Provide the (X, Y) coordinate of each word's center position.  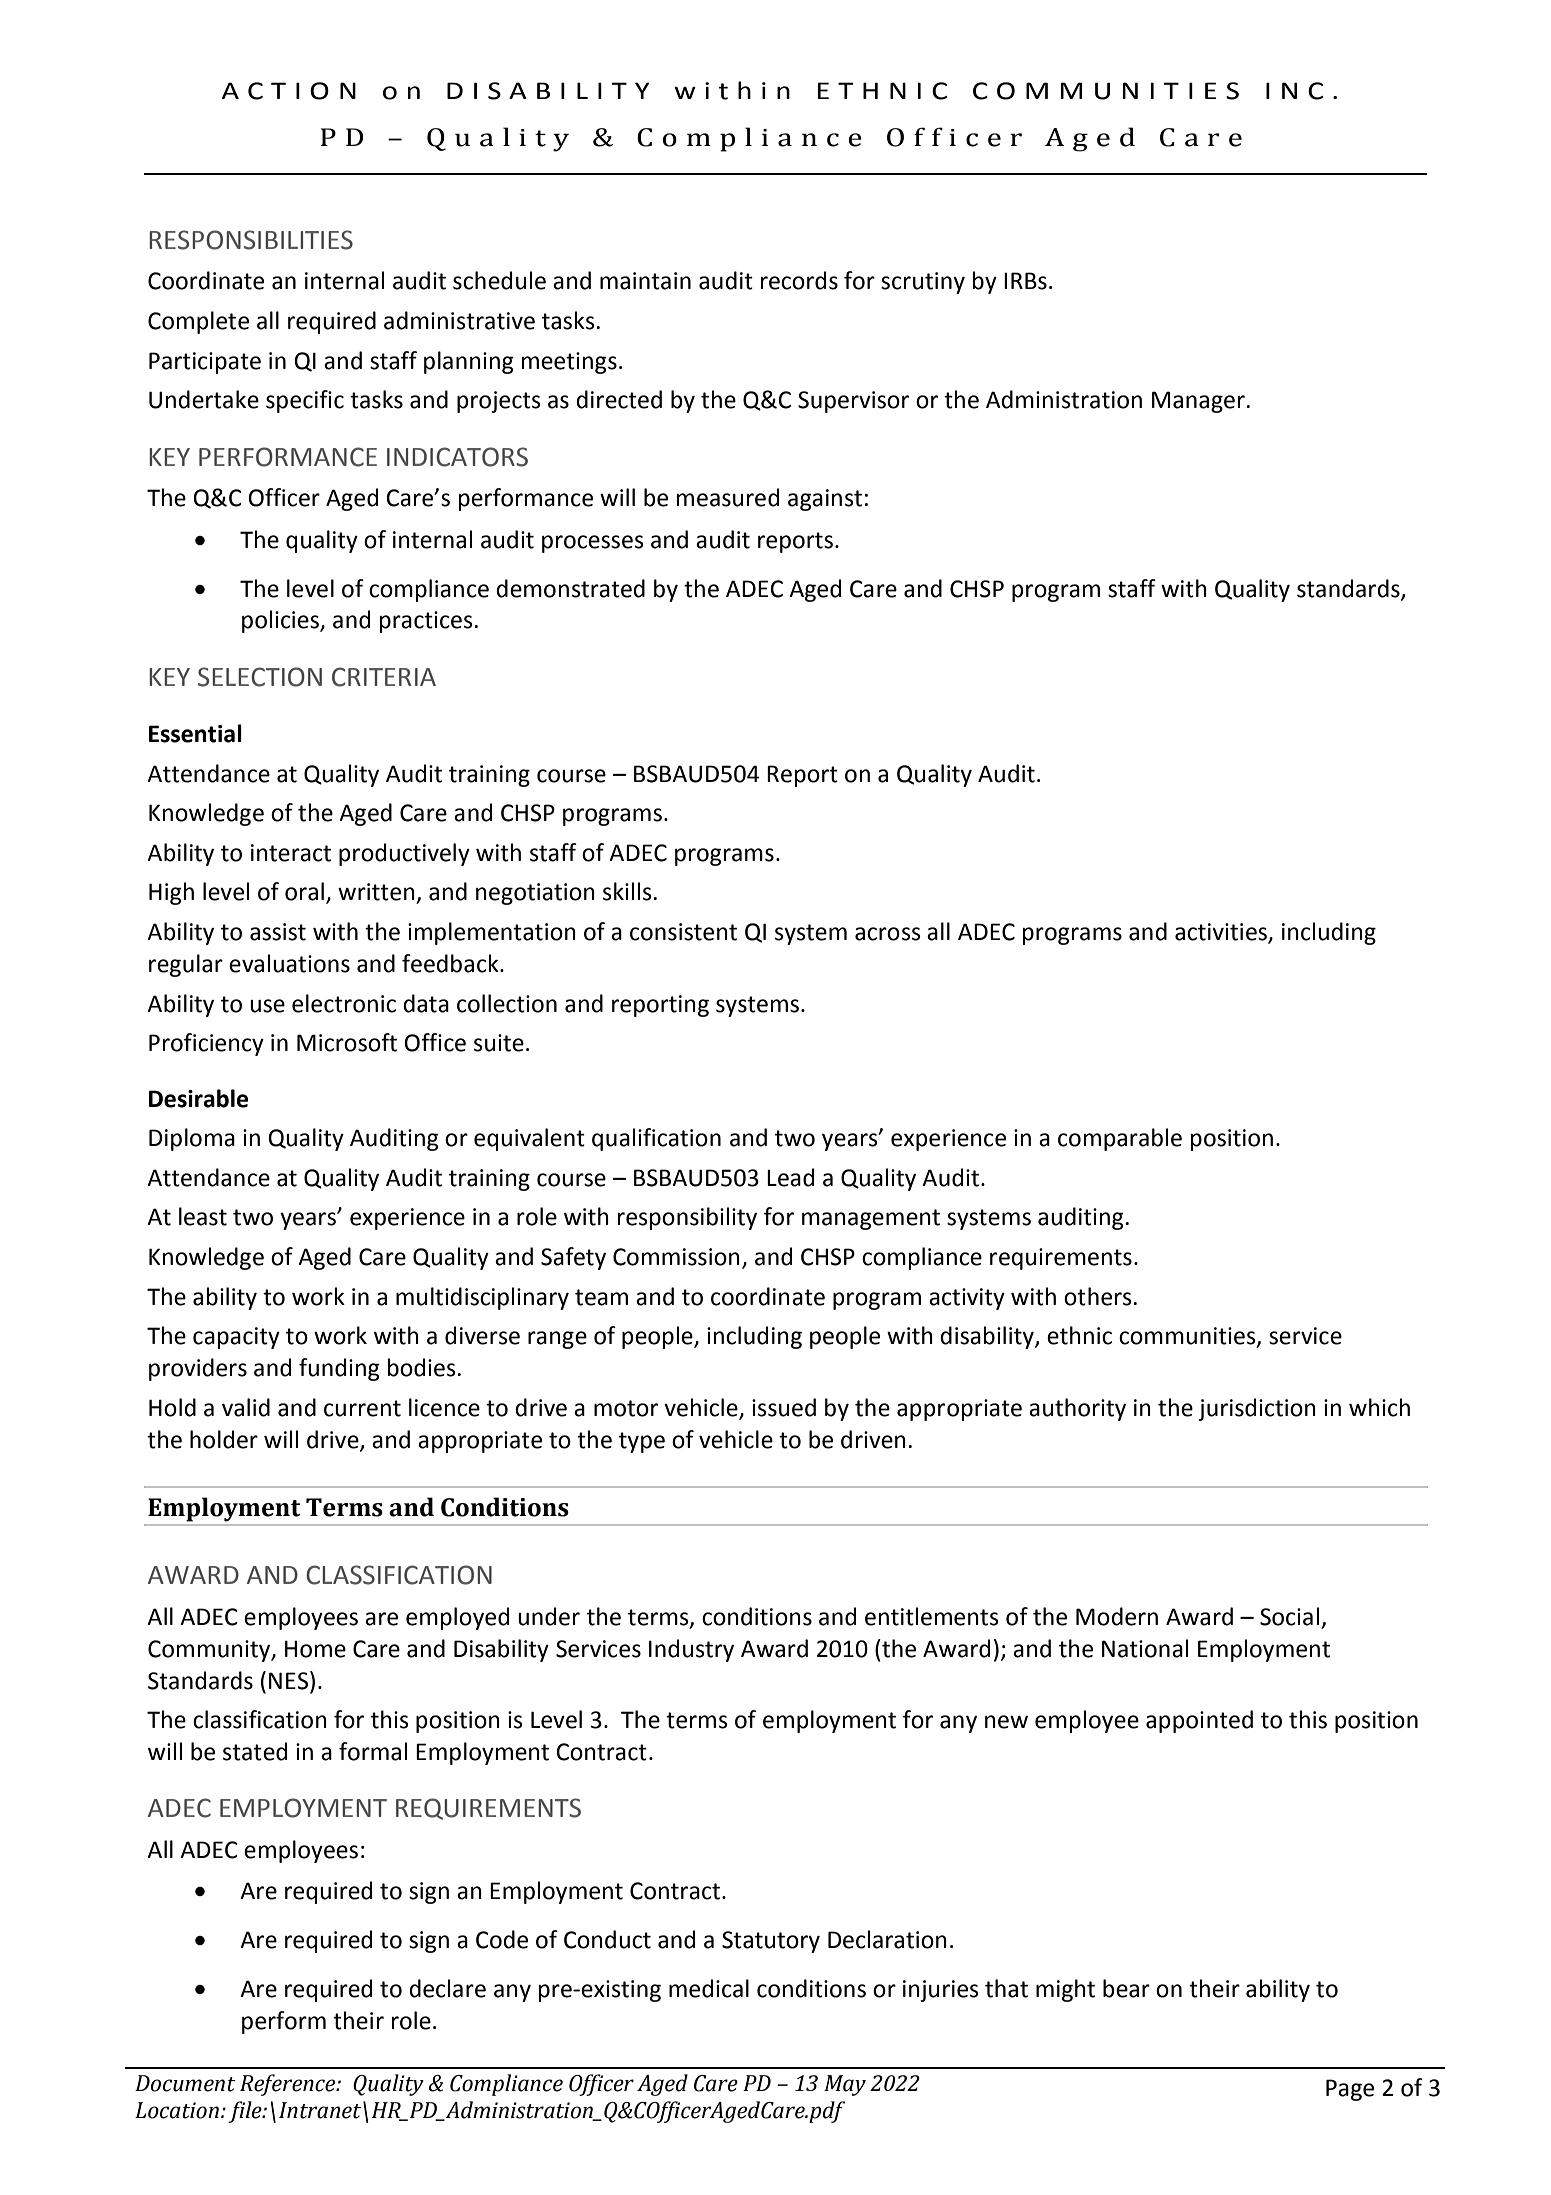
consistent (683, 932)
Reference (289, 2085)
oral (304, 891)
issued (784, 1407)
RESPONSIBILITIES (251, 240)
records (799, 280)
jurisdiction (1257, 1409)
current (362, 1408)
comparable (1120, 1139)
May (845, 2085)
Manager (1198, 402)
